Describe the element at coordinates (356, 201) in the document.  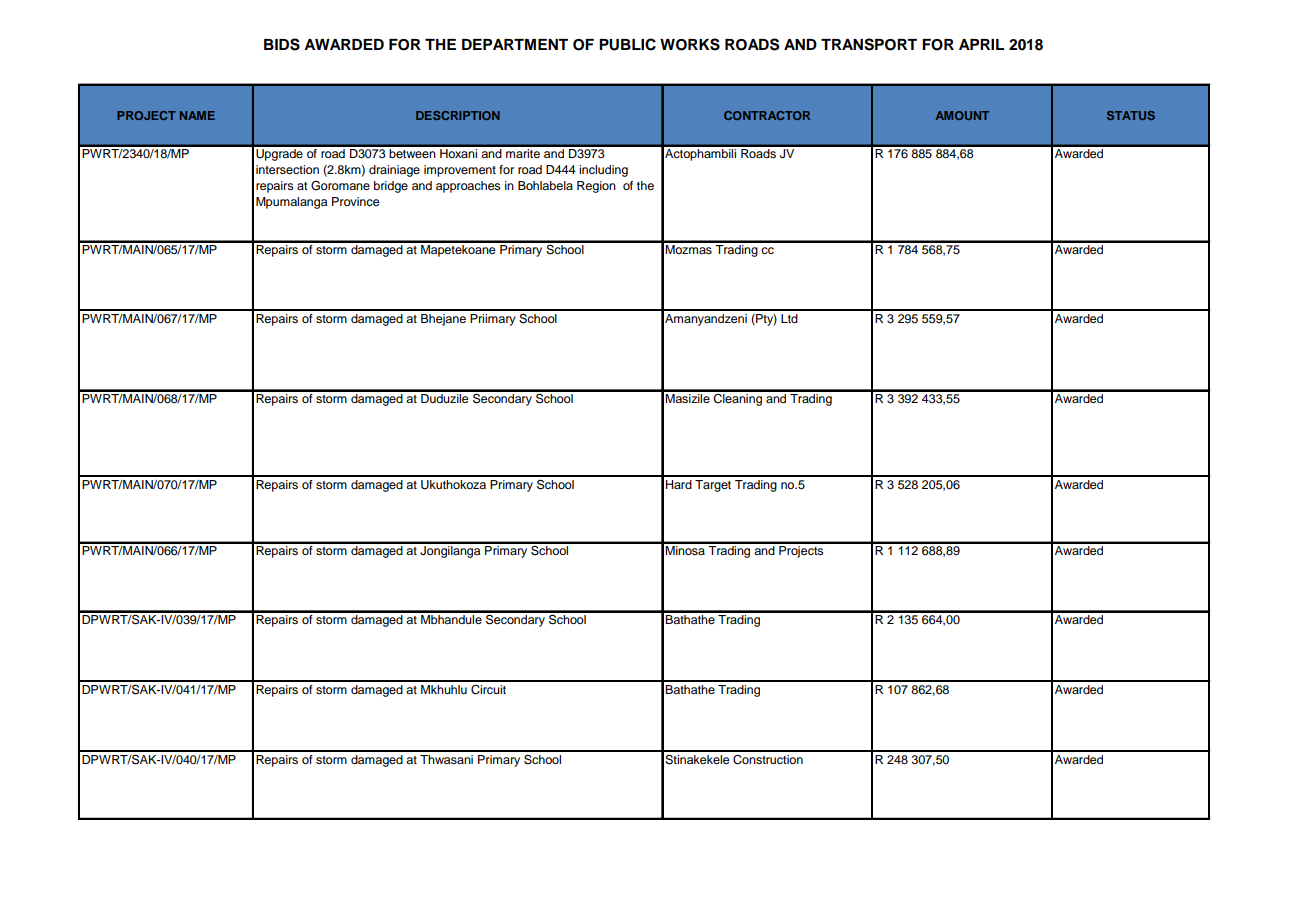
I see `Province` at that location.
